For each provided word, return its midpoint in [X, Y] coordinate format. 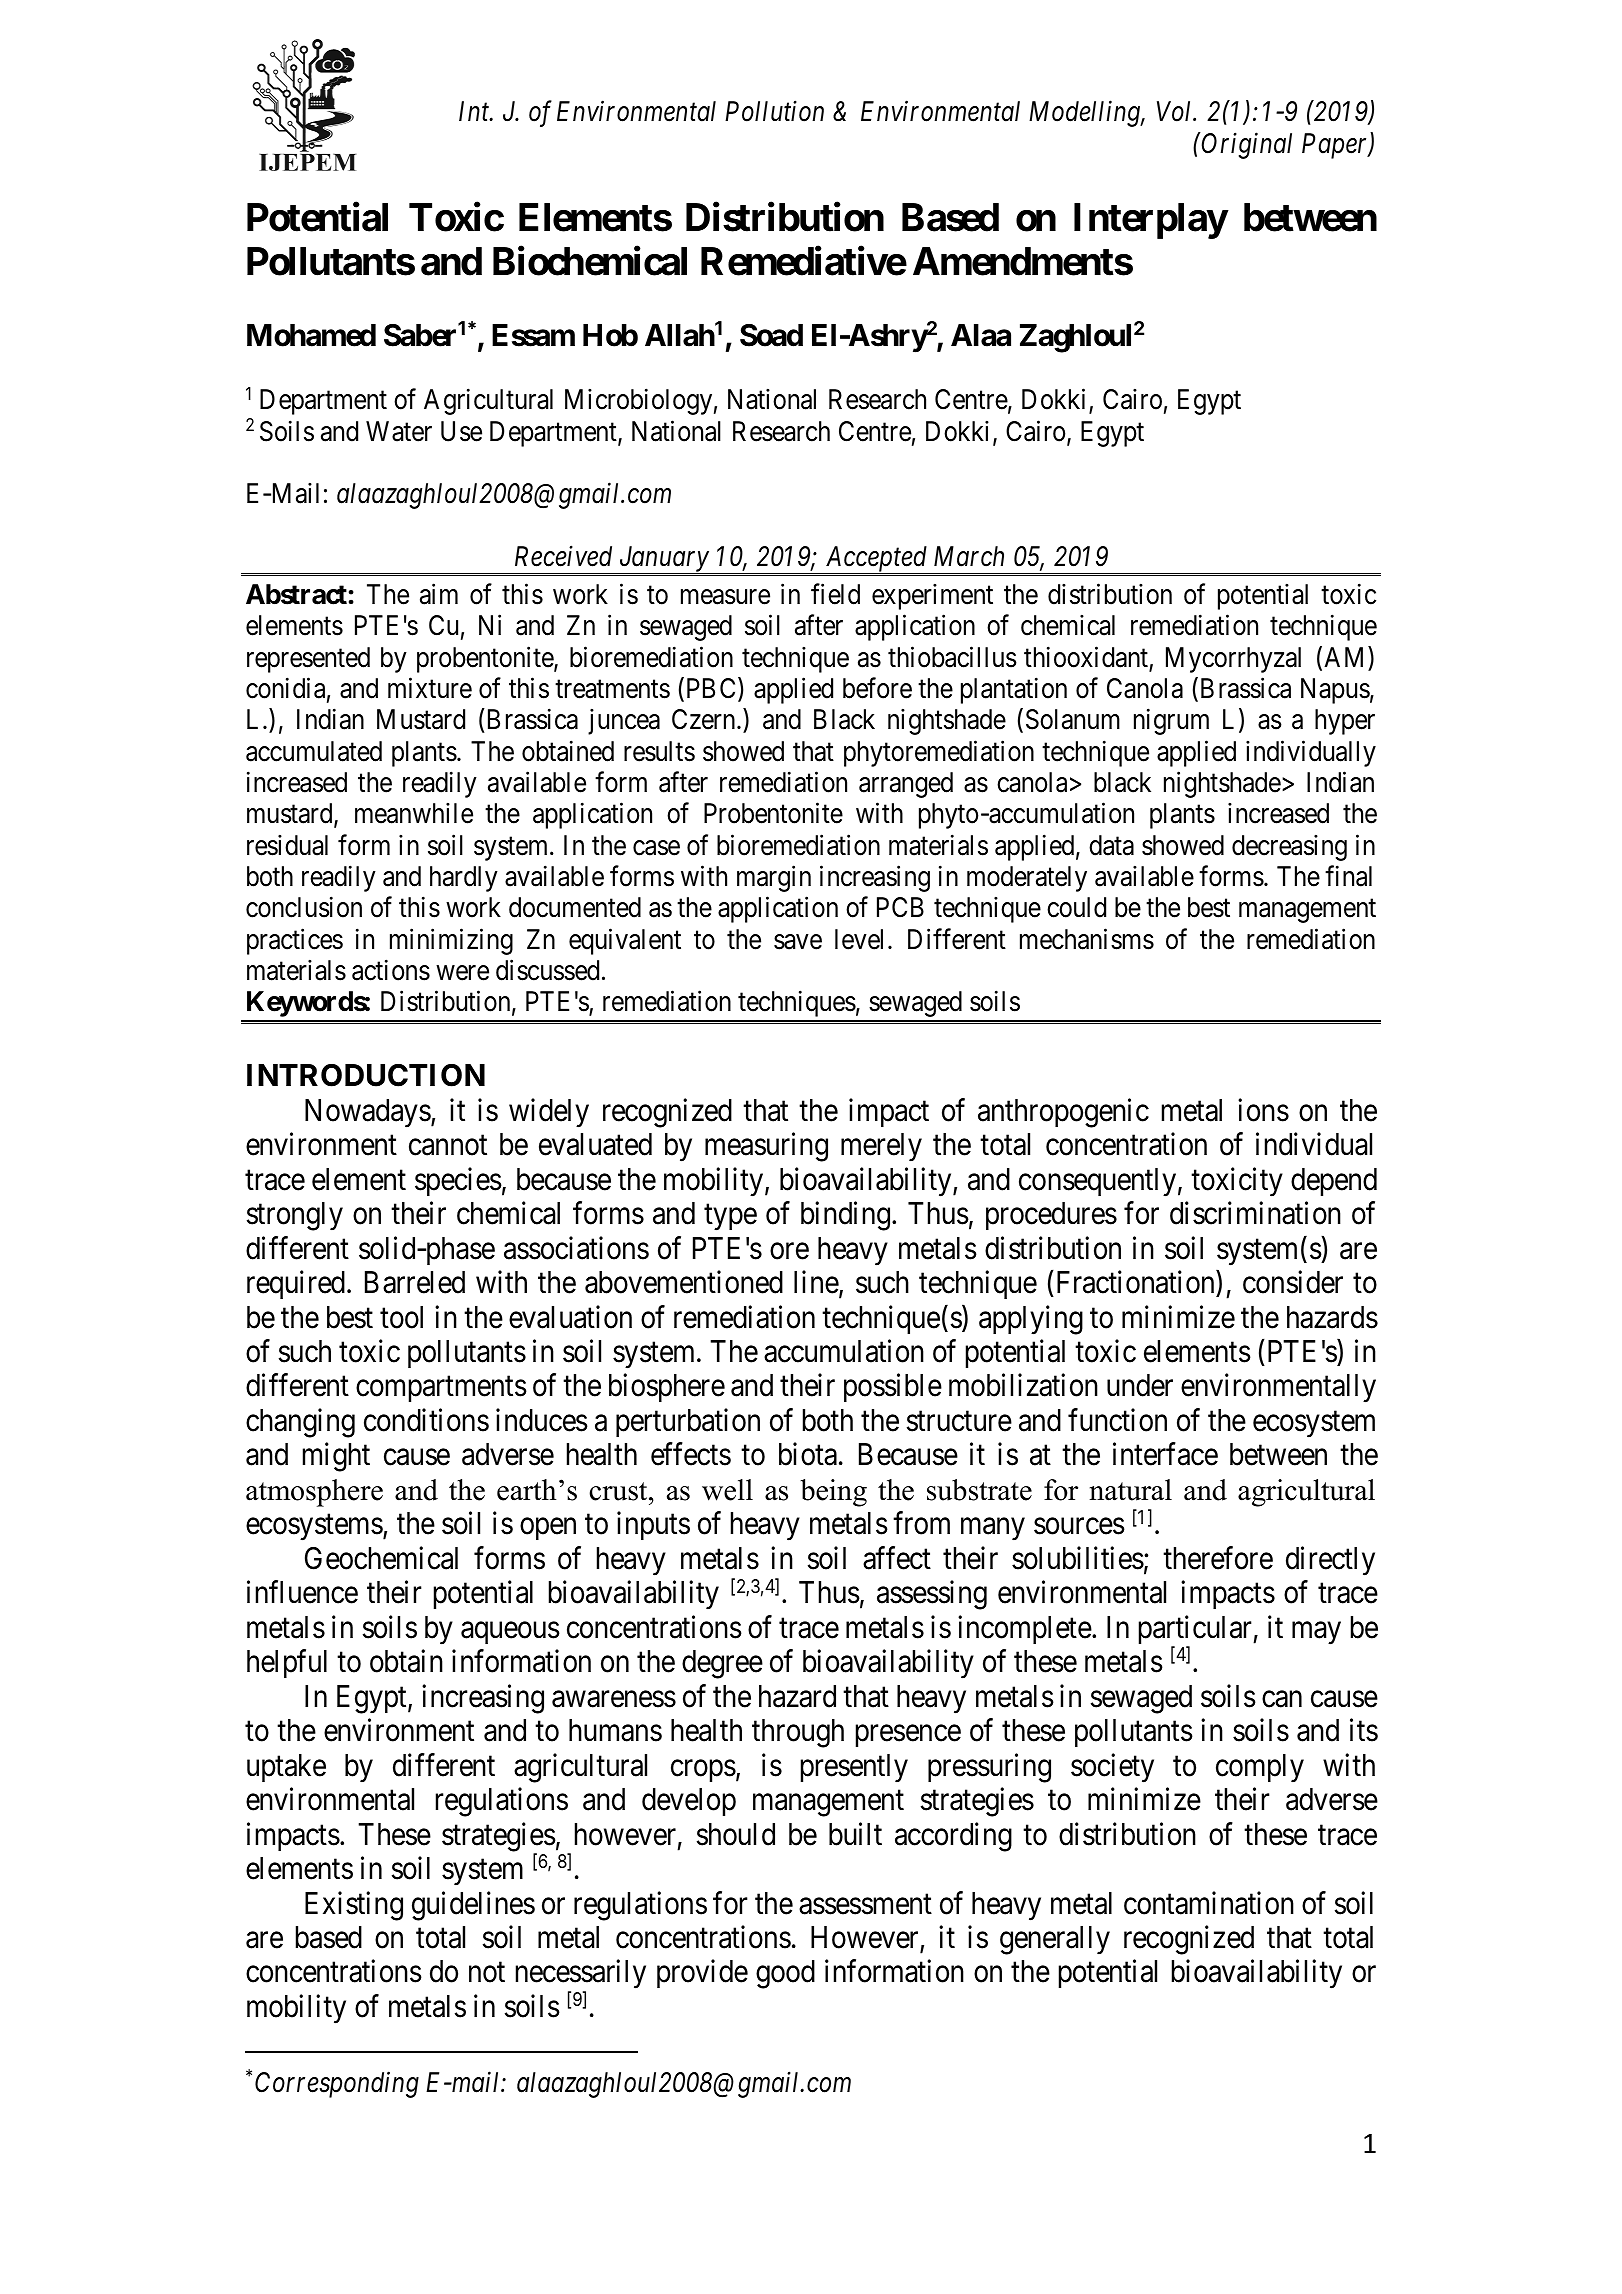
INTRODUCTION [366, 1075]
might [336, 1457]
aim [439, 594]
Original [1246, 145]
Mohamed [311, 335]
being [833, 1493]
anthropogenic [1063, 1113]
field [835, 594]
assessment [865, 1904]
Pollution [774, 111]
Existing [354, 1906]
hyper [1345, 722]
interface [1165, 1454]
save [798, 942]
